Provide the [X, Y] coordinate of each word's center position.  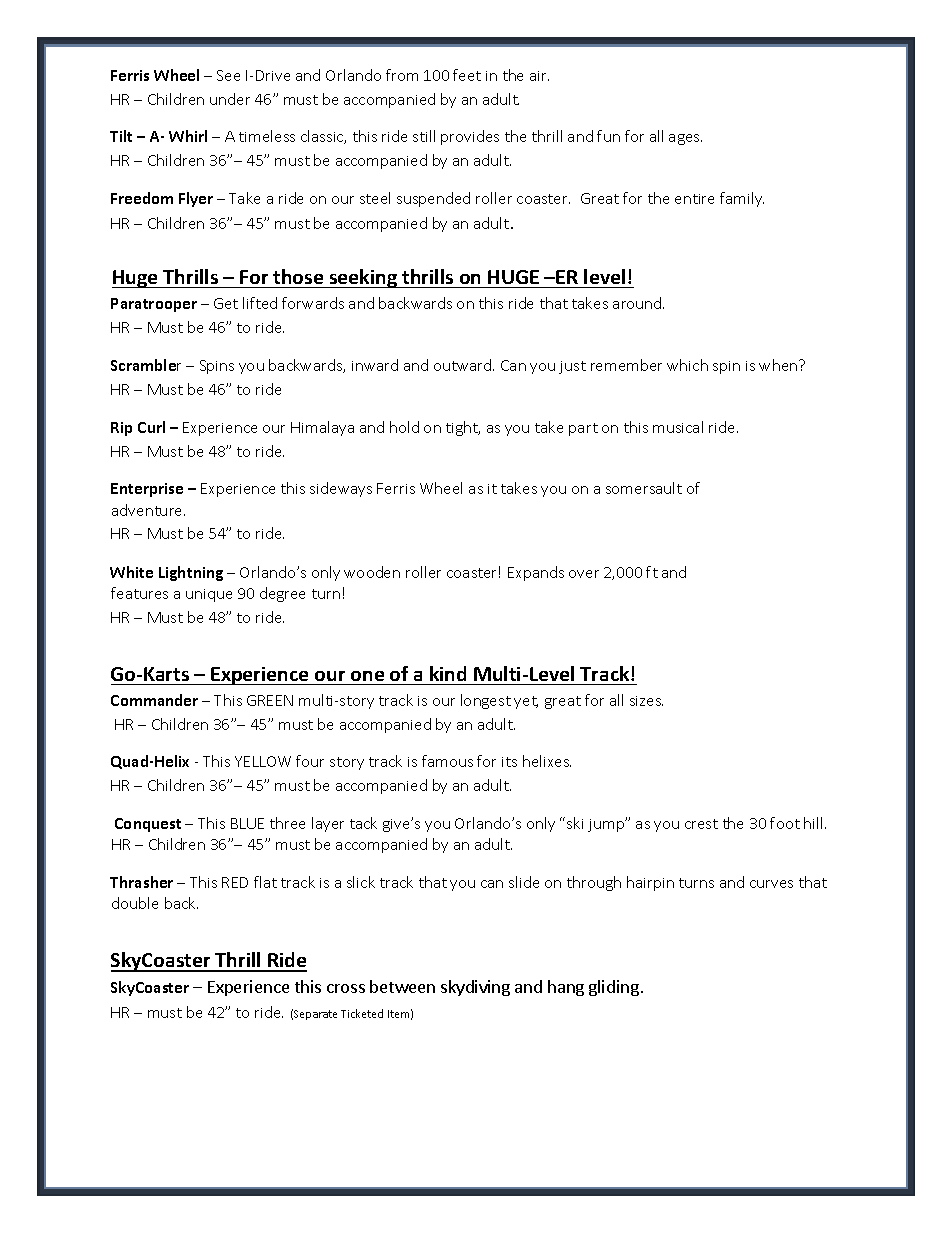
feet [467, 75]
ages [685, 139]
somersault [644, 488]
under [230, 99]
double [135, 903]
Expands [536, 573]
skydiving [475, 988]
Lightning [191, 573]
